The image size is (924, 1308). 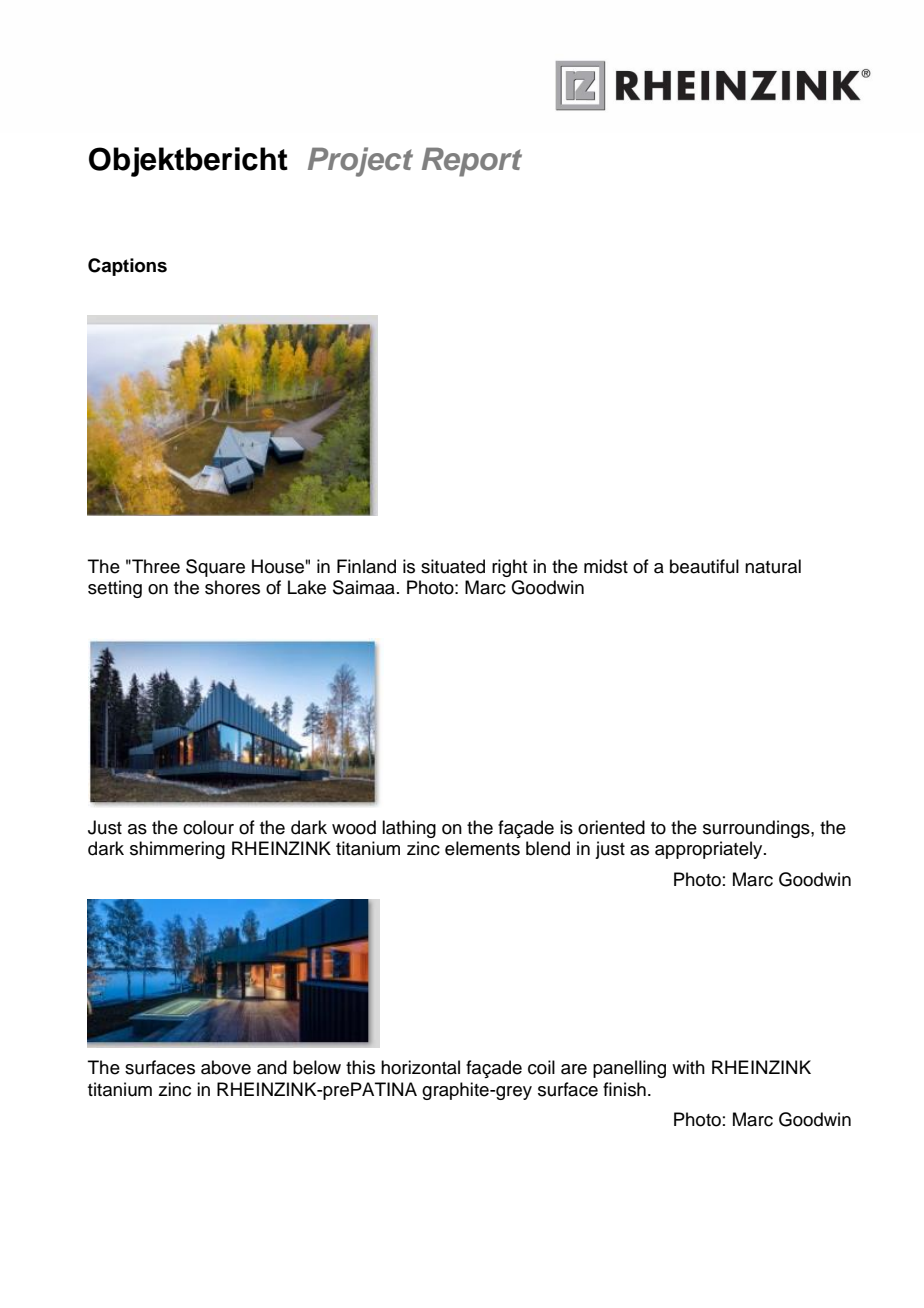 I want to click on Captions, so click(x=127, y=267).
